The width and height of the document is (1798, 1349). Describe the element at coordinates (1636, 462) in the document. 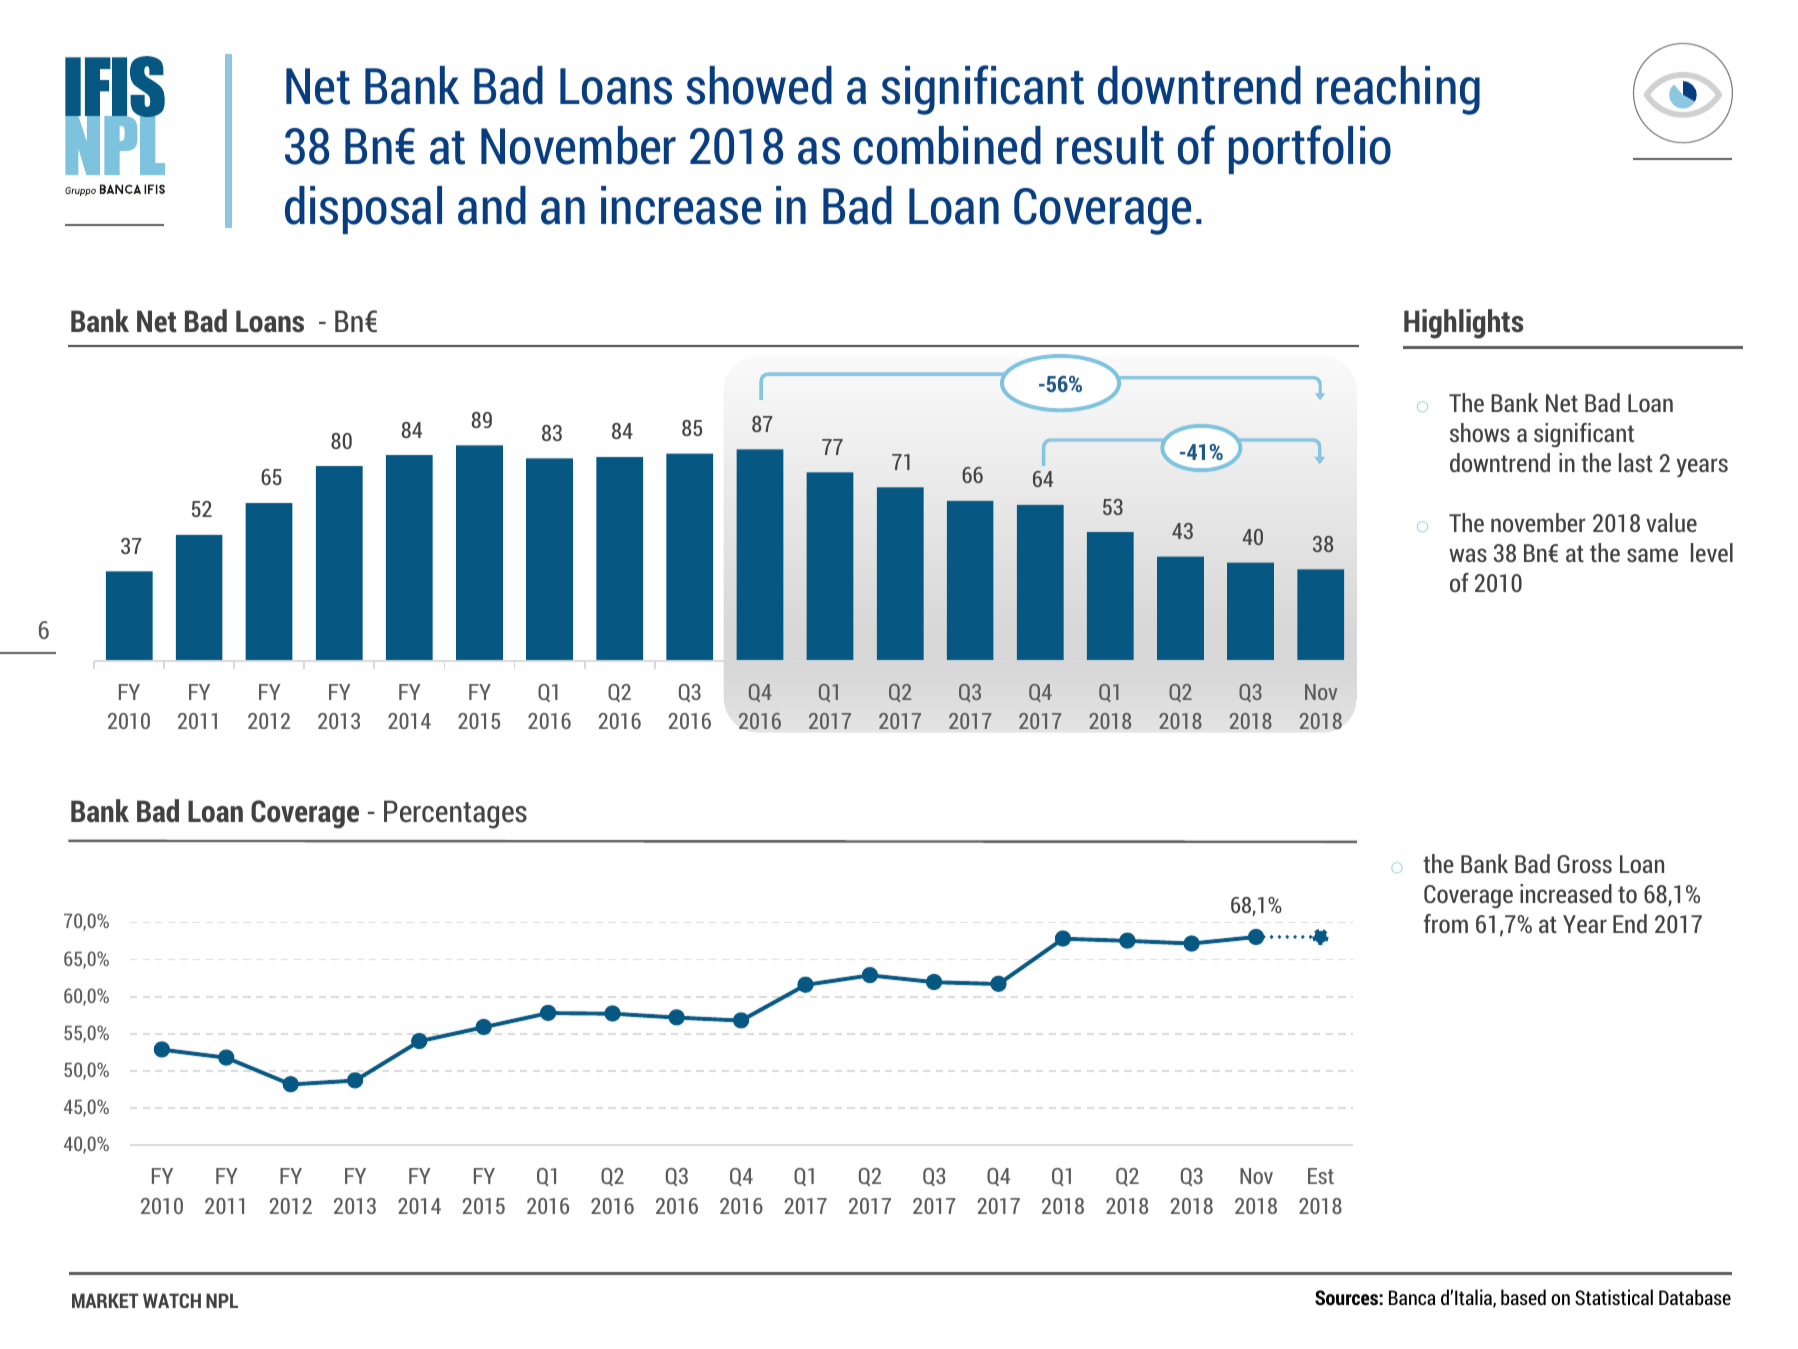

I see `last` at that location.
